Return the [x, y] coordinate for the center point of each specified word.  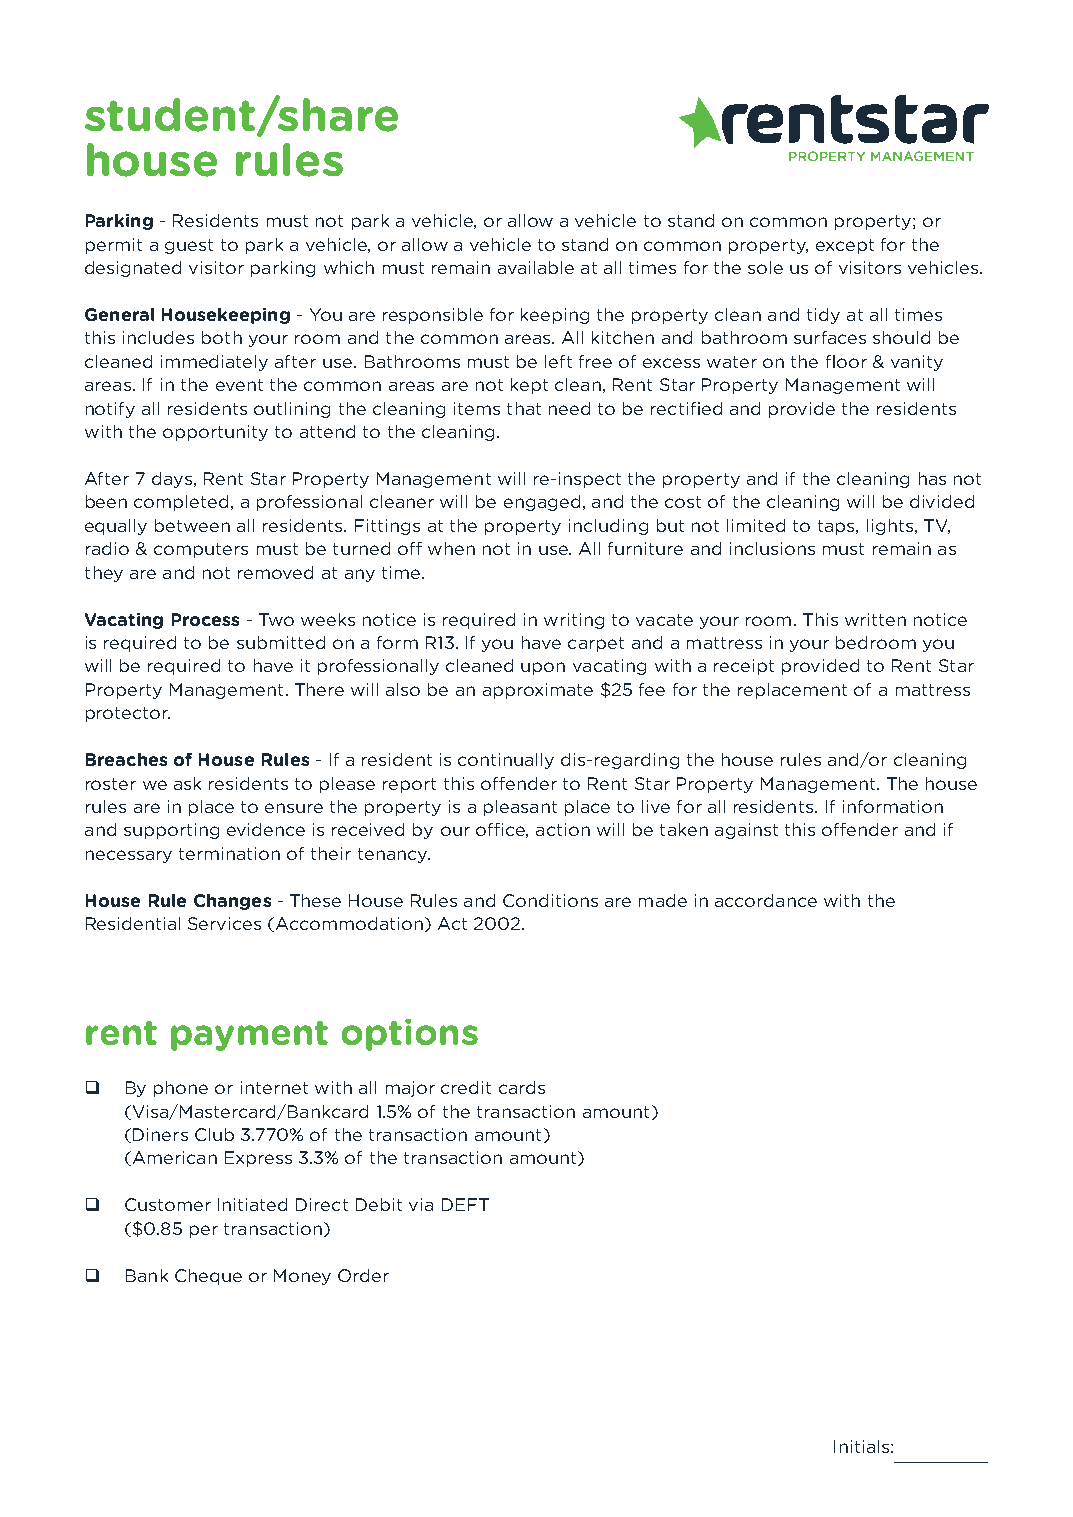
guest [189, 246]
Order [363, 1275]
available [536, 267]
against [746, 831]
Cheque [208, 1277]
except [845, 246]
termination [229, 853]
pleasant [520, 808]
